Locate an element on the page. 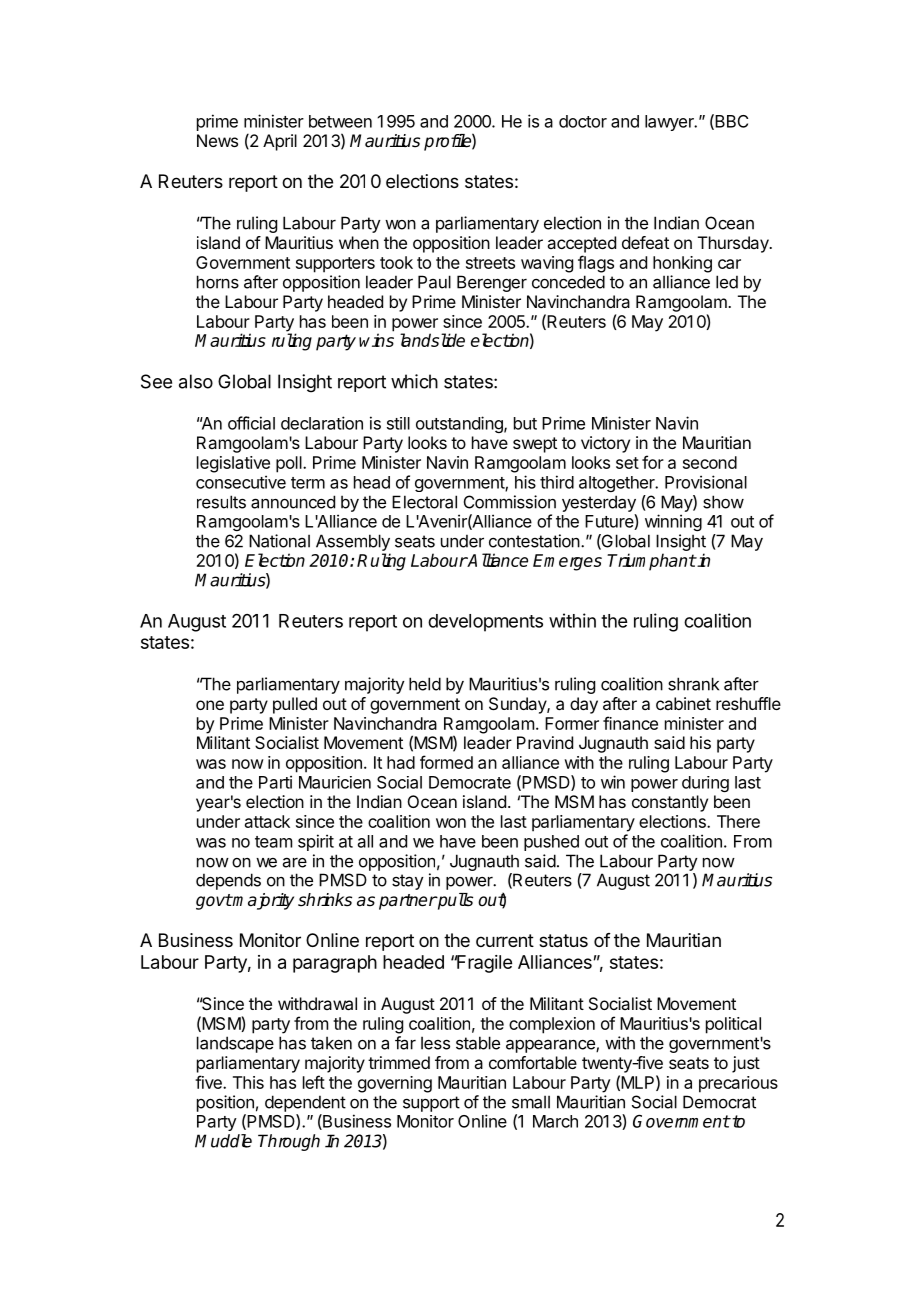 This image has width=924, height=1308. Parti is located at coordinates (275, 782).
